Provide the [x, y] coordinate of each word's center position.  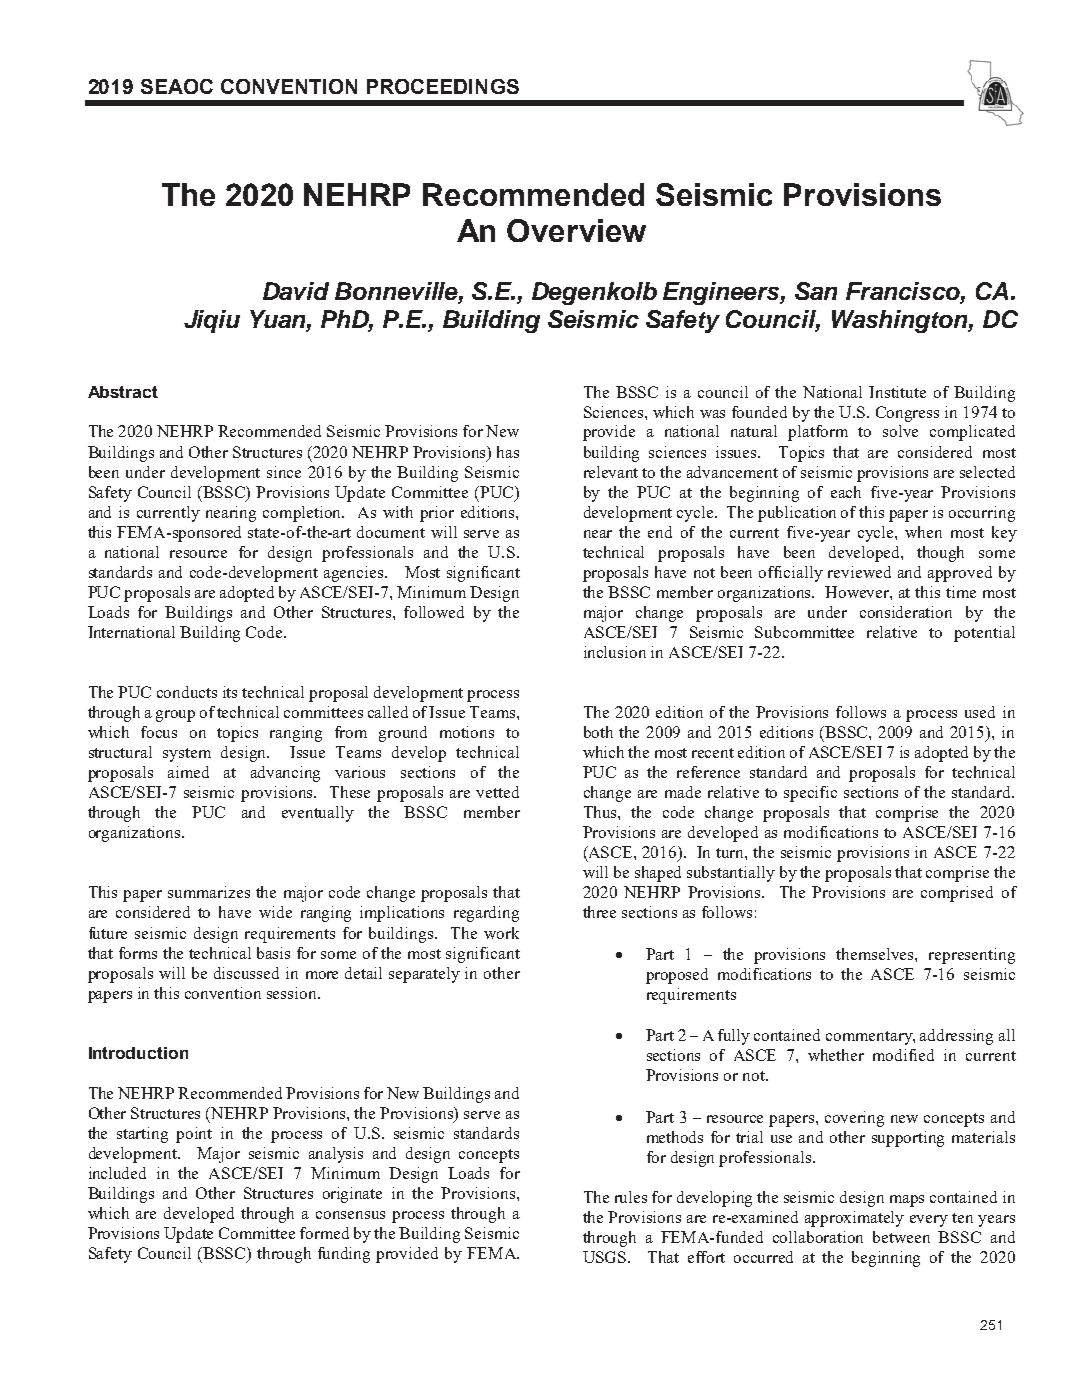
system [187, 755]
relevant [611, 472]
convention [223, 993]
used [980, 712]
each [846, 492]
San [816, 291]
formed [324, 1233]
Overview [576, 230]
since [284, 472]
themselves [876, 954]
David [296, 291]
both [598, 732]
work [501, 933]
